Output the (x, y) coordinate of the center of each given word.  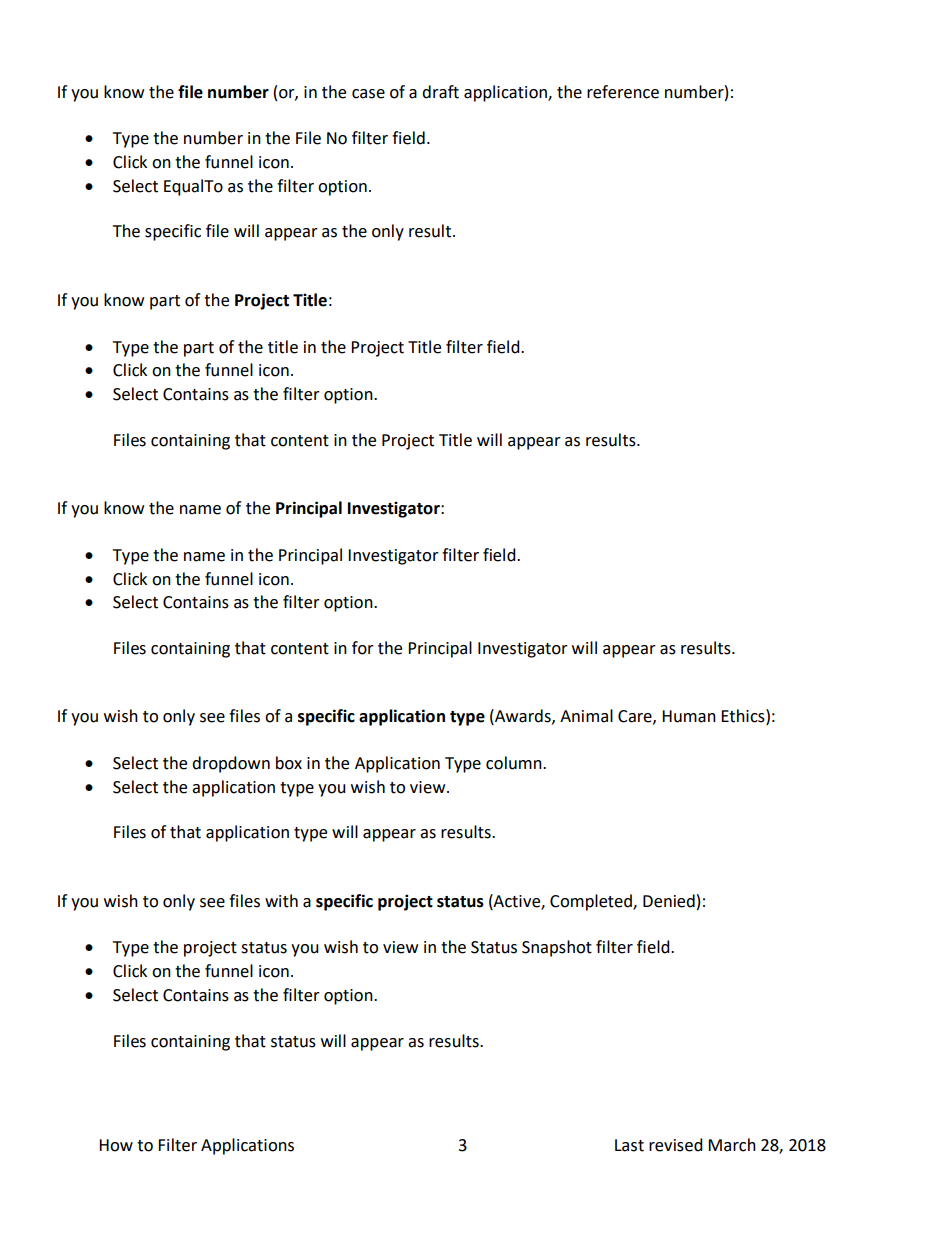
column (515, 763)
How (116, 1145)
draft (440, 92)
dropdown (231, 764)
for (363, 648)
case (368, 94)
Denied (669, 901)
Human (689, 716)
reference (623, 92)
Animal (586, 716)
